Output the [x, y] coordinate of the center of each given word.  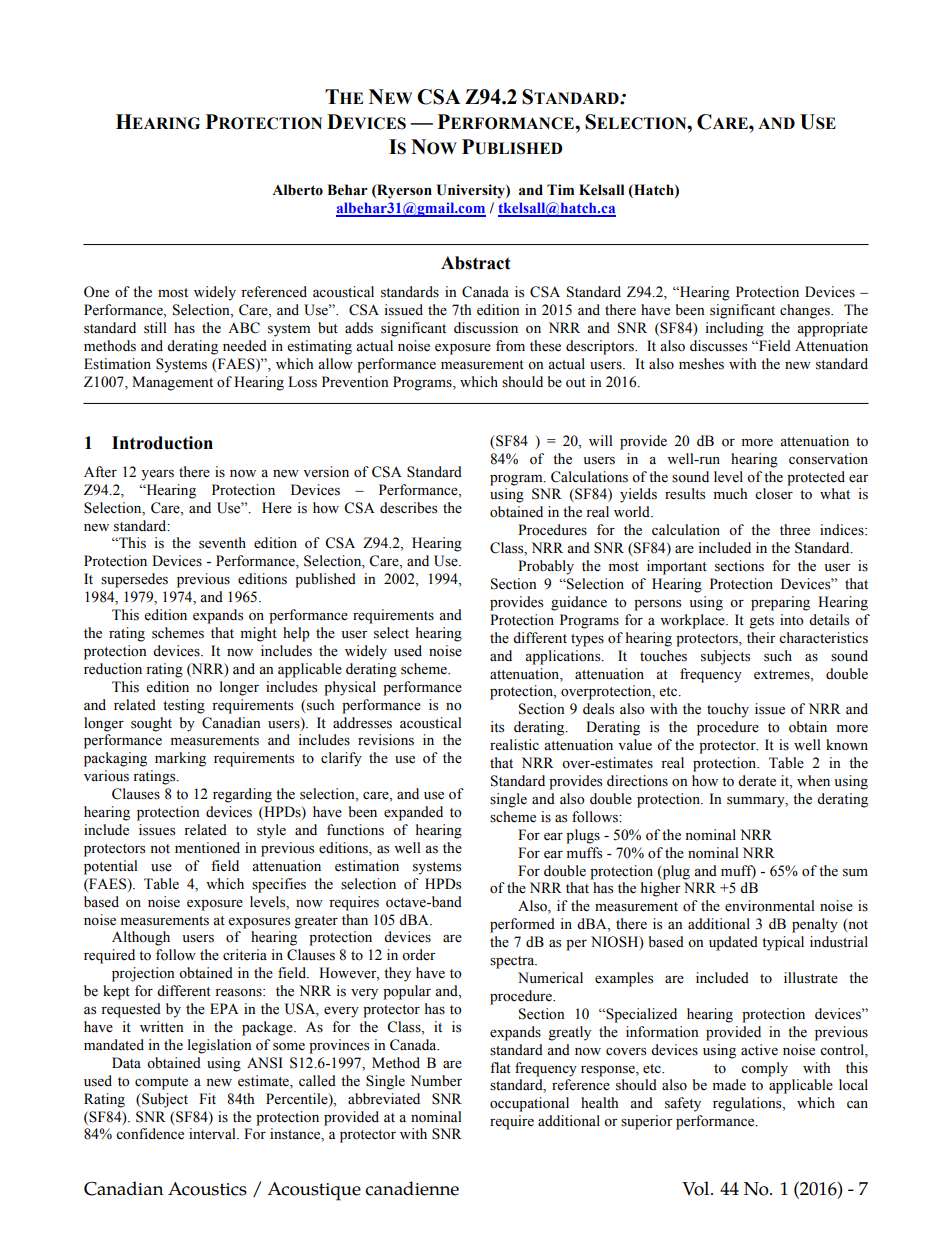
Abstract [476, 263]
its [497, 727]
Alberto [297, 190]
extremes [783, 675]
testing [184, 706]
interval [213, 1134]
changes [806, 311]
